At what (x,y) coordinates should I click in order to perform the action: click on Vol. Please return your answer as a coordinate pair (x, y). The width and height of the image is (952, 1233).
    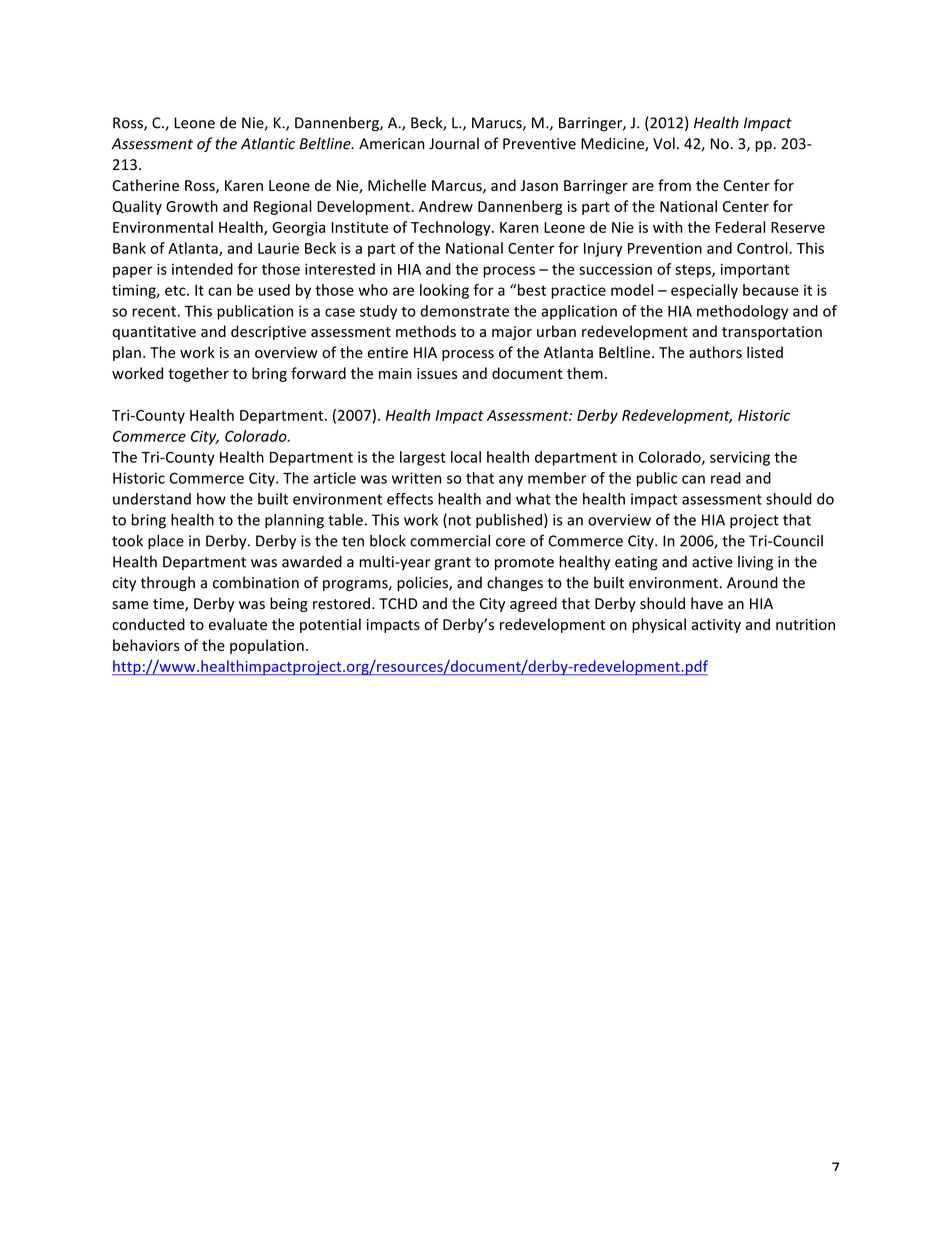
    Looking at the image, I should click on (664, 143).
